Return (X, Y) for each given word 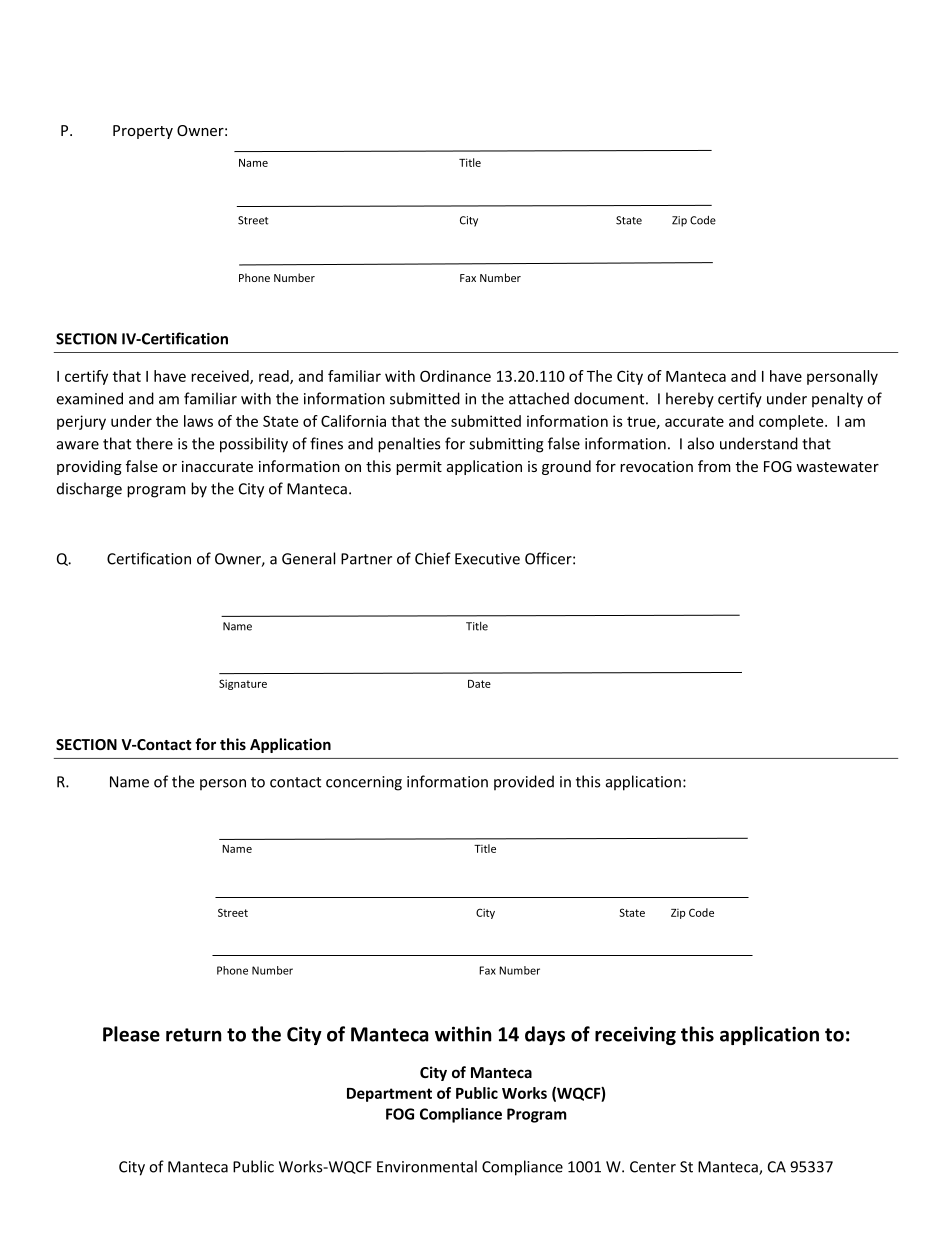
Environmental (427, 1166)
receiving (635, 1035)
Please (131, 1034)
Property (143, 132)
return (193, 1035)
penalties (409, 445)
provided (524, 783)
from (714, 466)
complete (792, 422)
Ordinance (455, 376)
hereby (690, 400)
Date (479, 684)
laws (198, 421)
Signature (243, 684)
